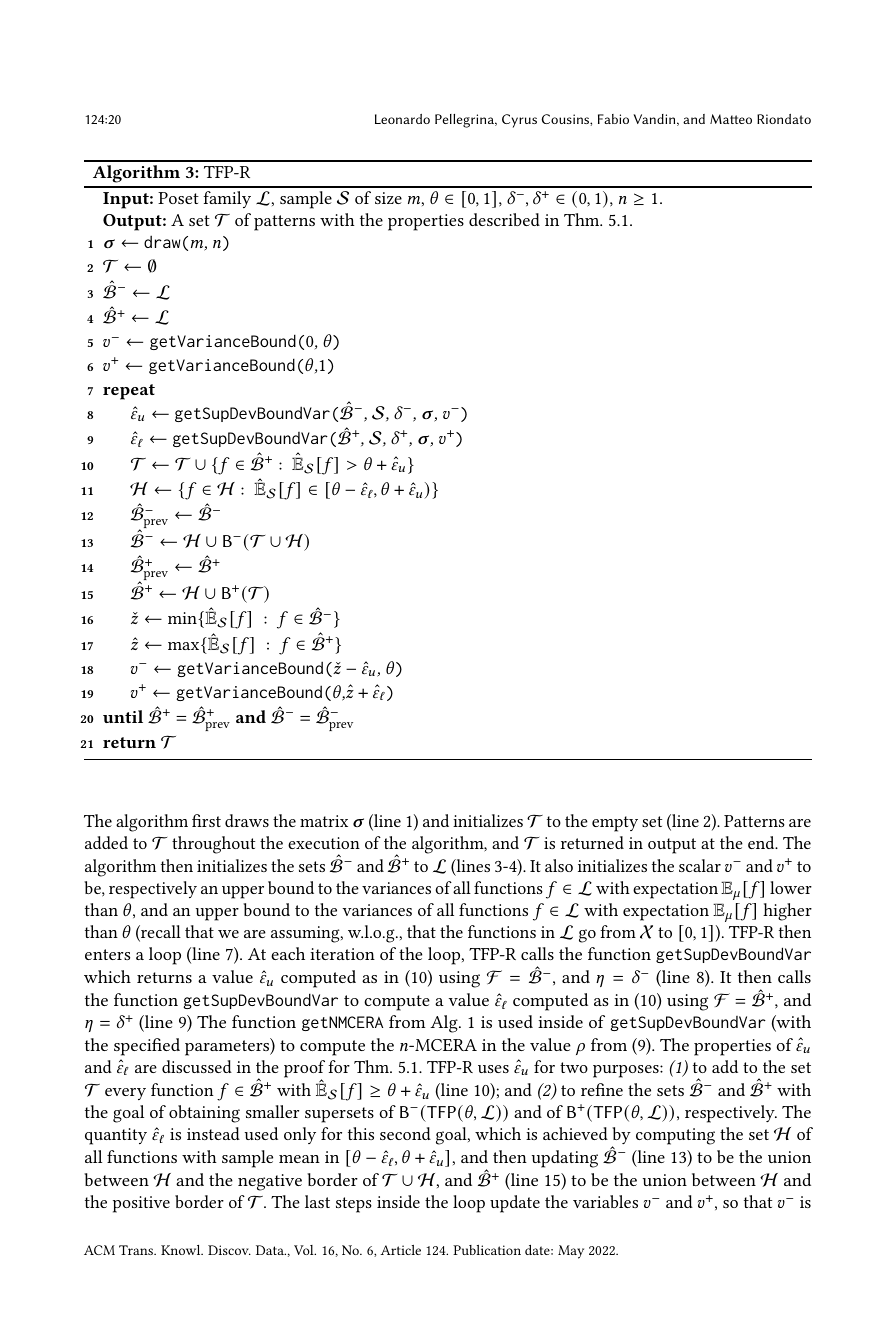 The height and width of the screenshot is (1328, 896). I want to click on enters, so click(107, 954).
